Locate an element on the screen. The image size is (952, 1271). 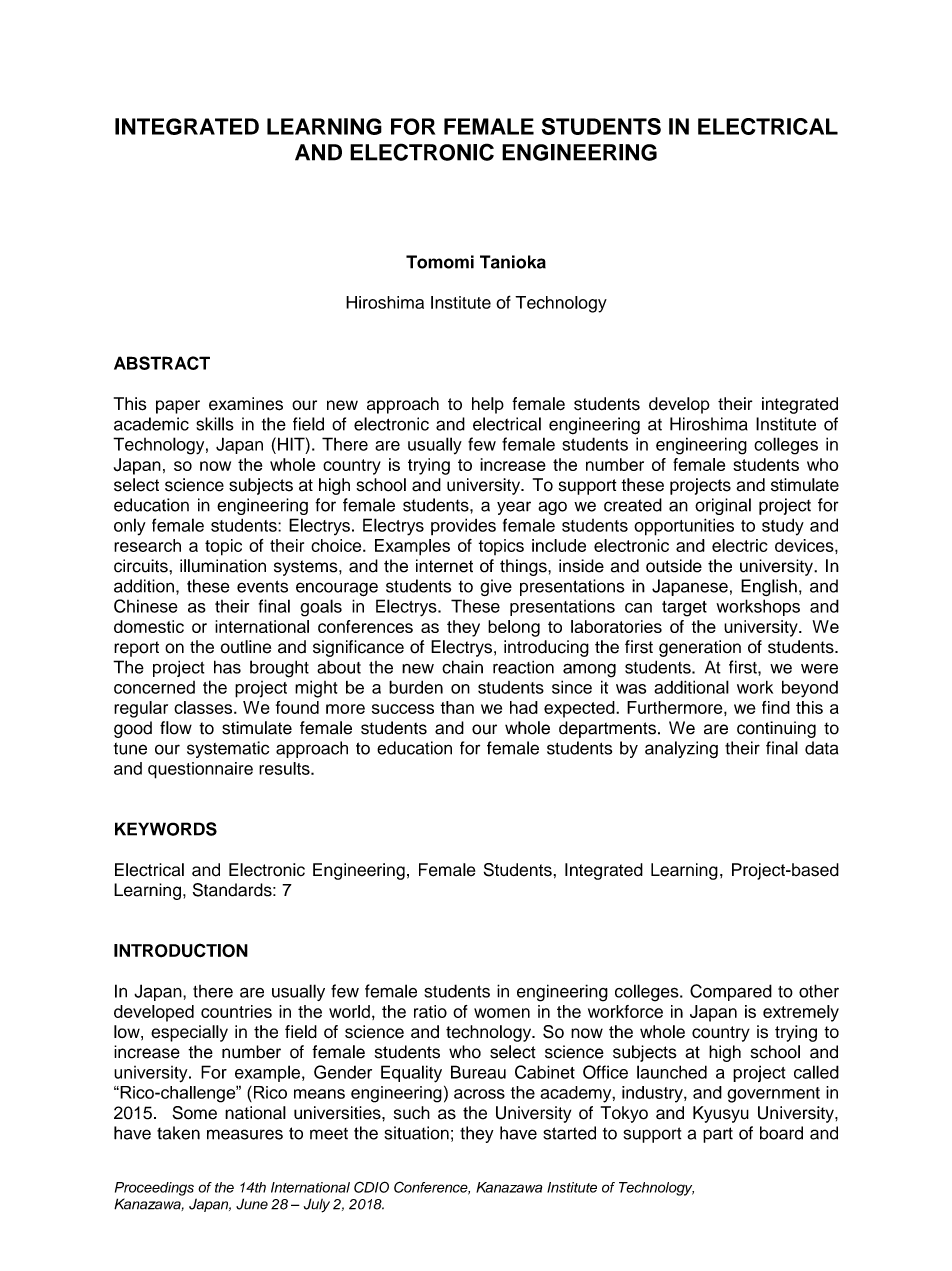
Compared is located at coordinates (731, 992).
